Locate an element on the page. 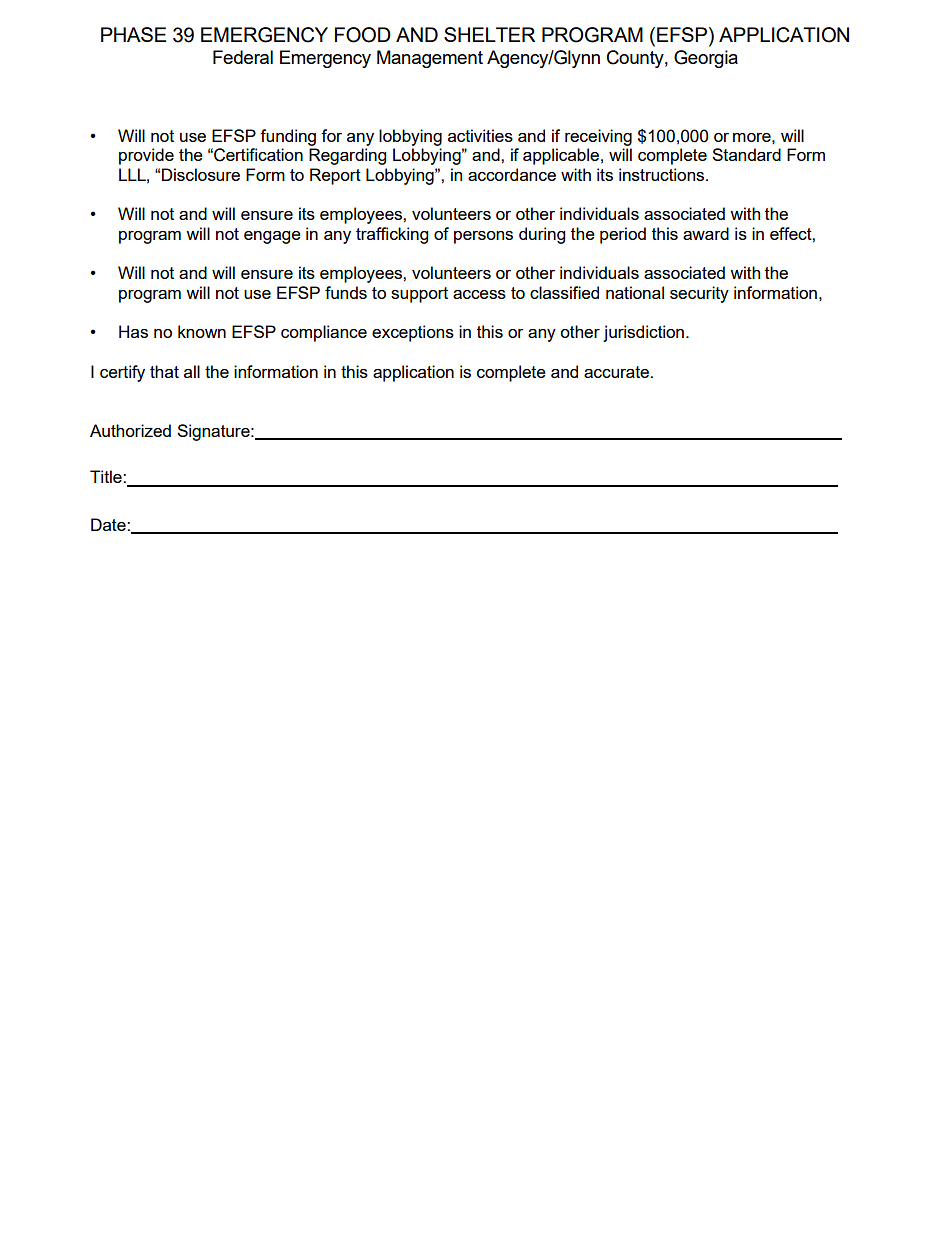 The image size is (952, 1233). national is located at coordinates (635, 292).
